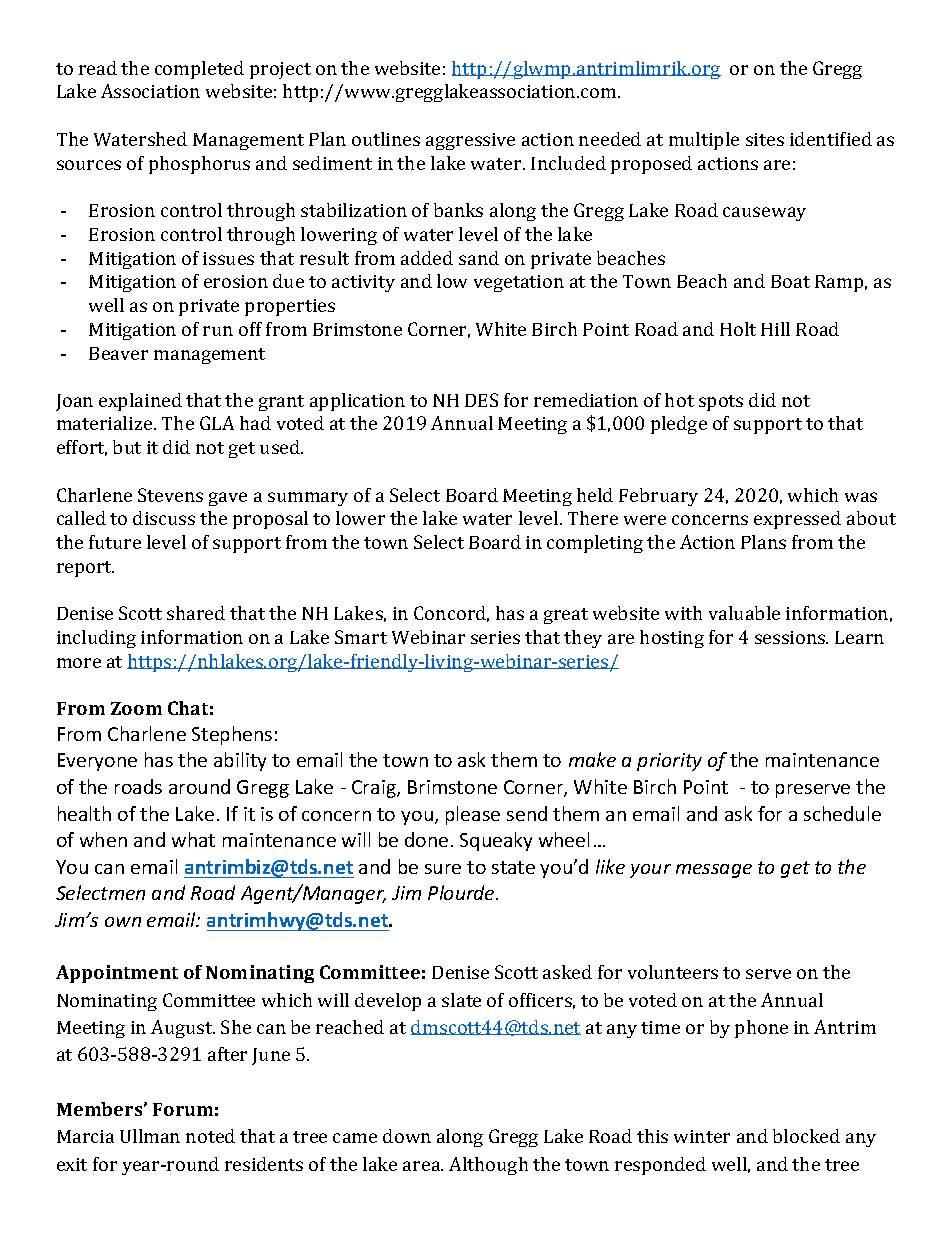  I want to click on Beaver, so click(118, 353).
